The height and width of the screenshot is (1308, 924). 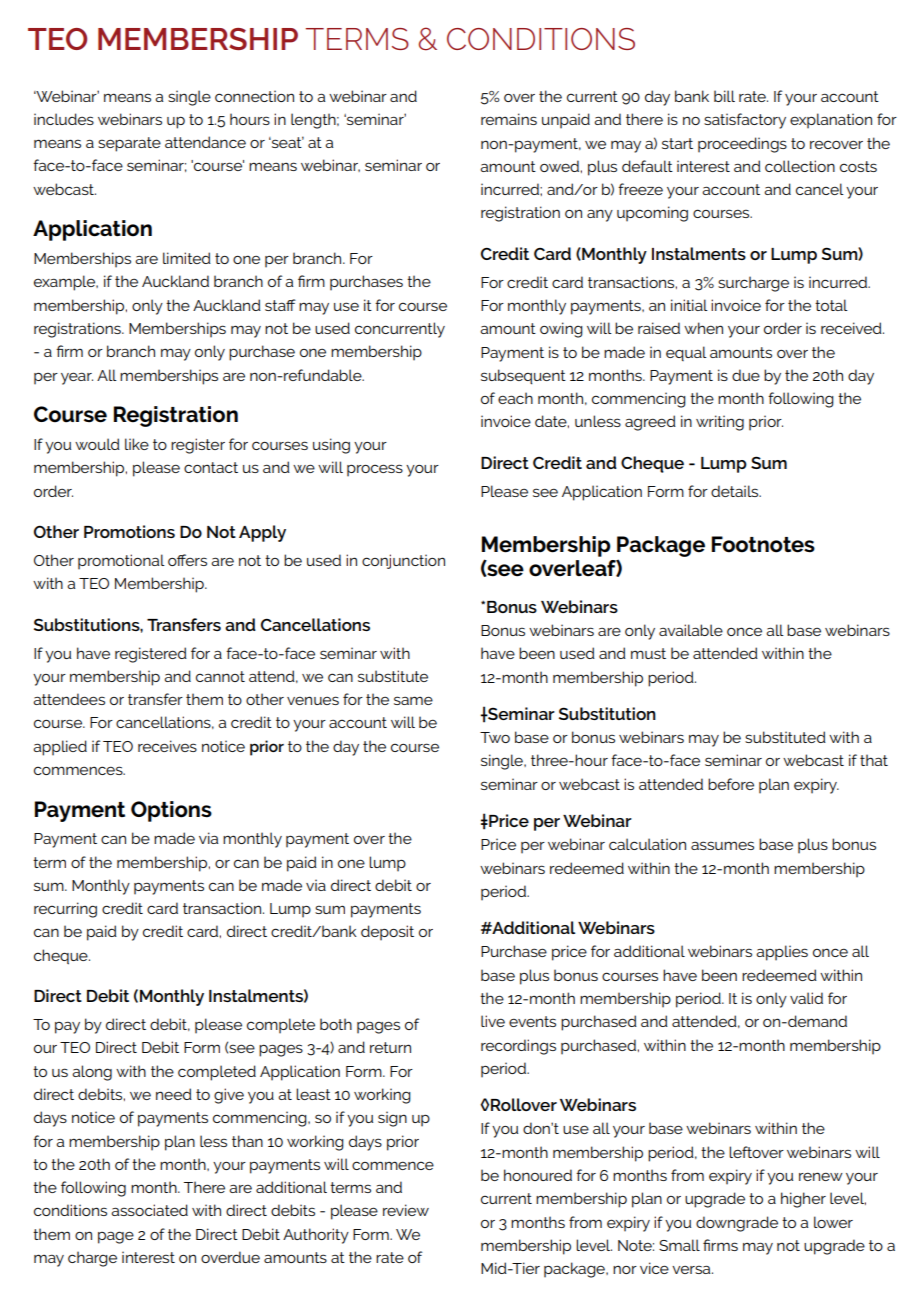 I want to click on remains, so click(x=509, y=119).
